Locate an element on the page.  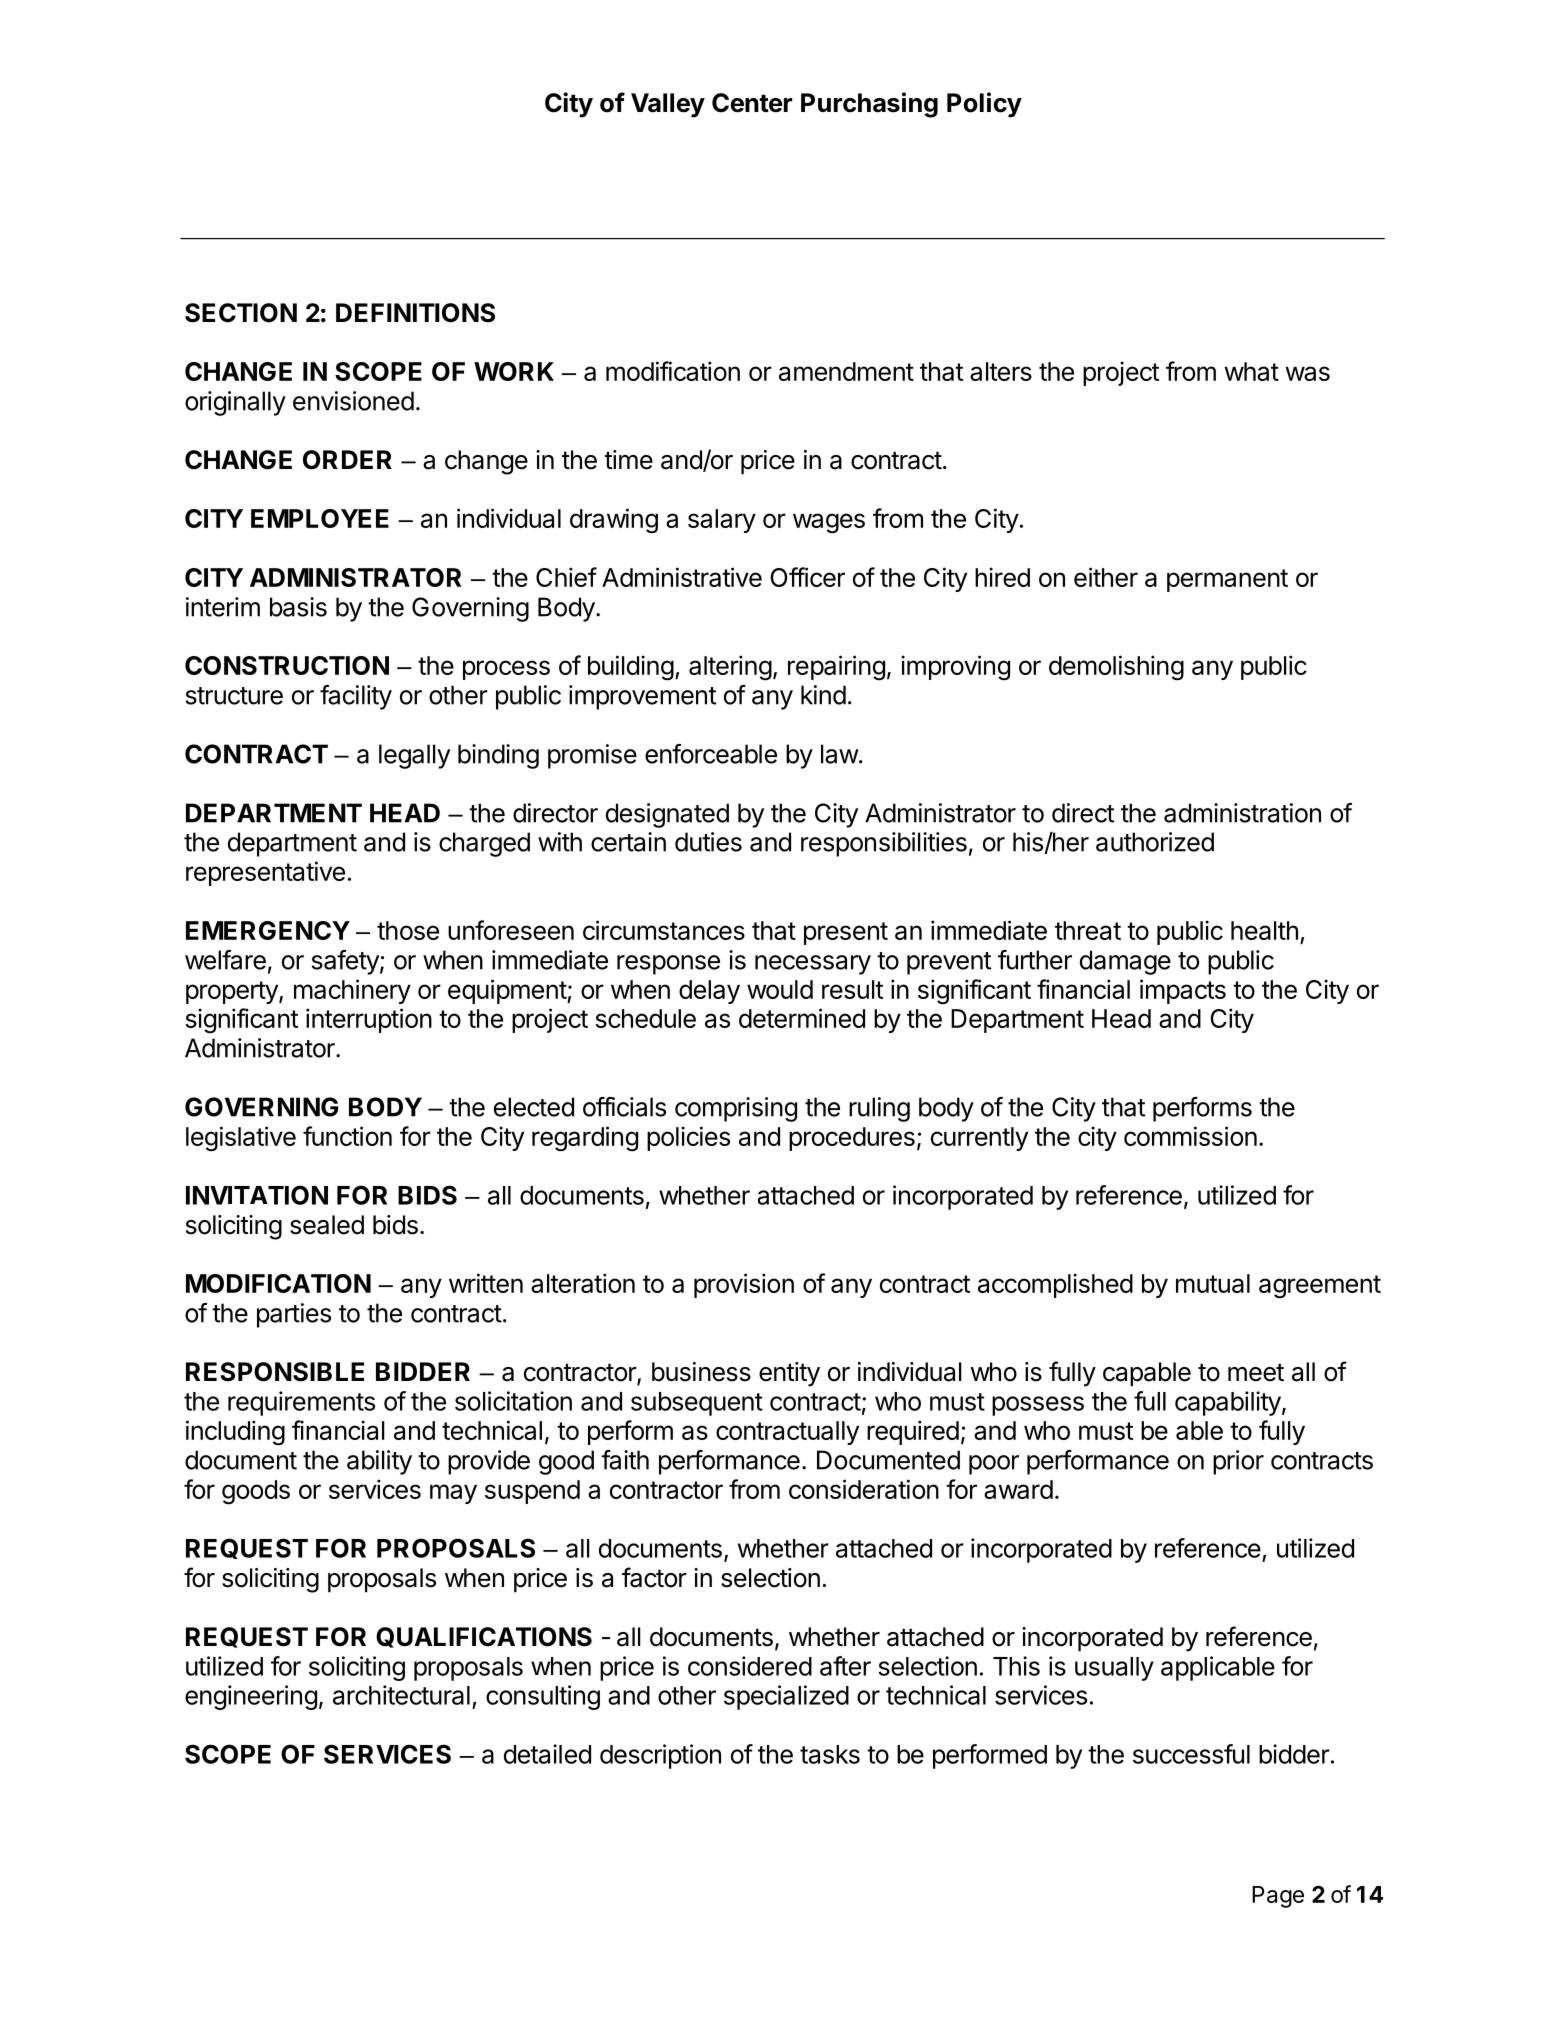
facility is located at coordinates (356, 697).
